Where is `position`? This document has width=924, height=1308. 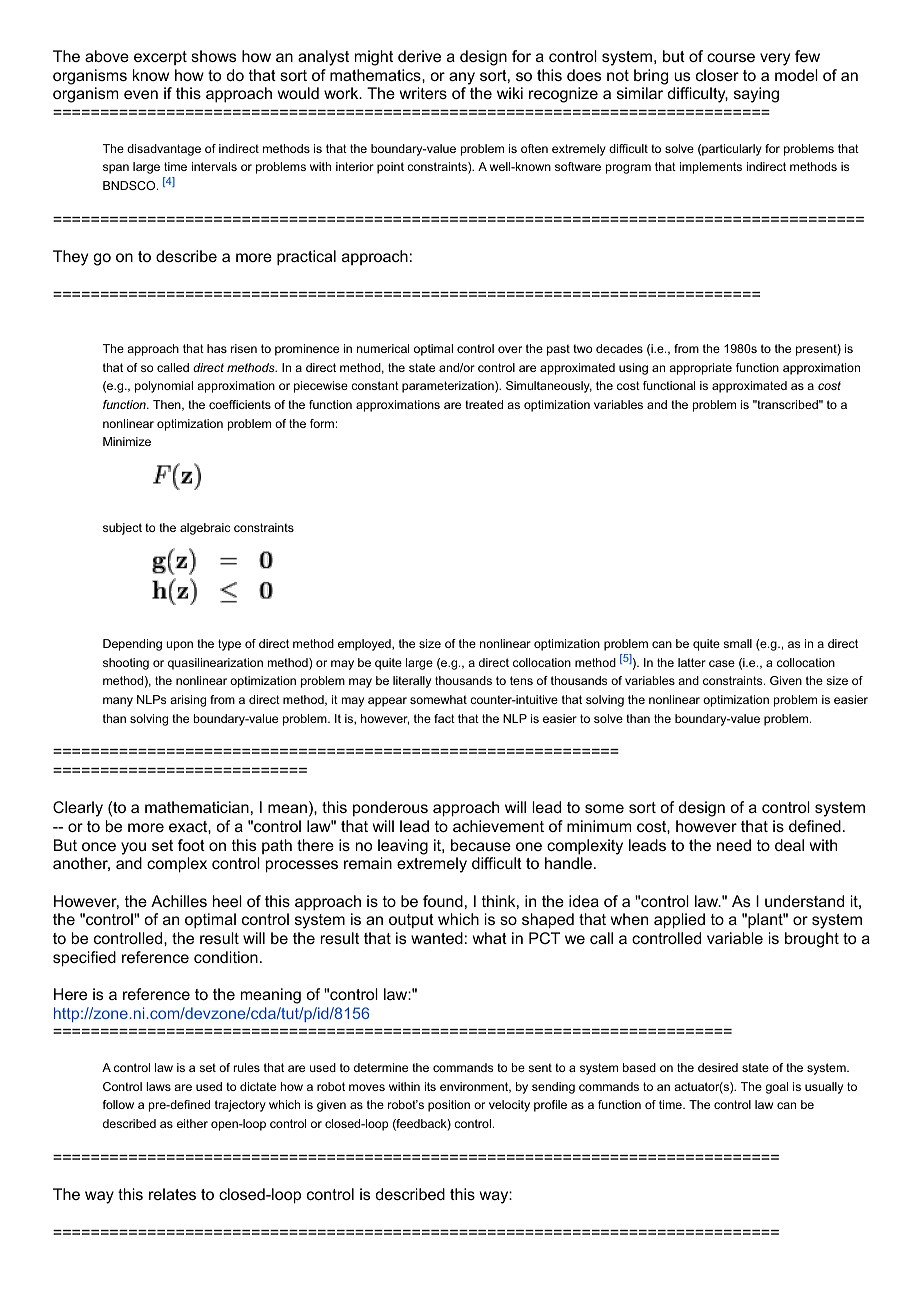 position is located at coordinates (449, 1106).
